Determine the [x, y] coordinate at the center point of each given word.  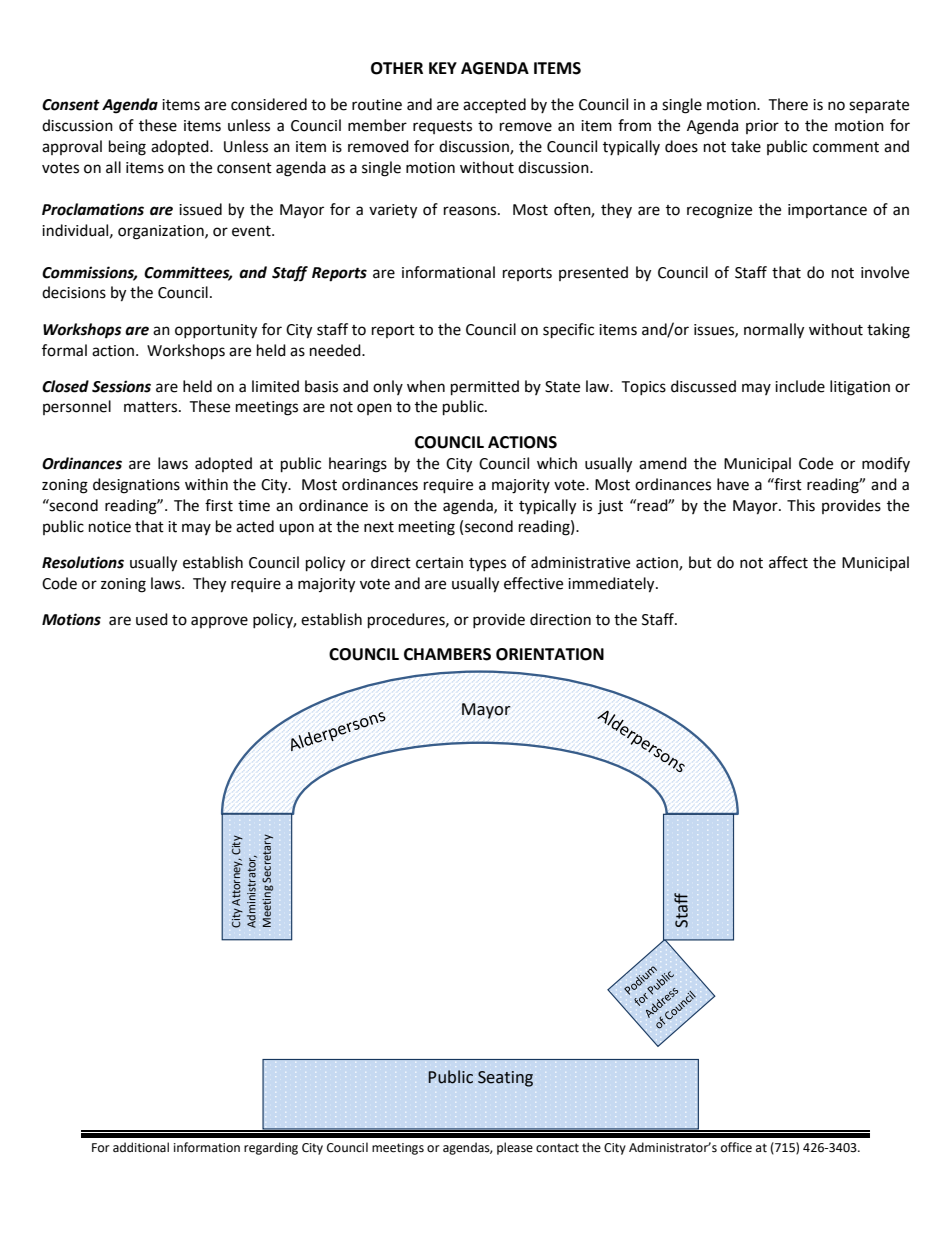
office [736, 1147]
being [127, 148]
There [788, 104]
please [515, 1148]
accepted [494, 105]
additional [141, 1147]
